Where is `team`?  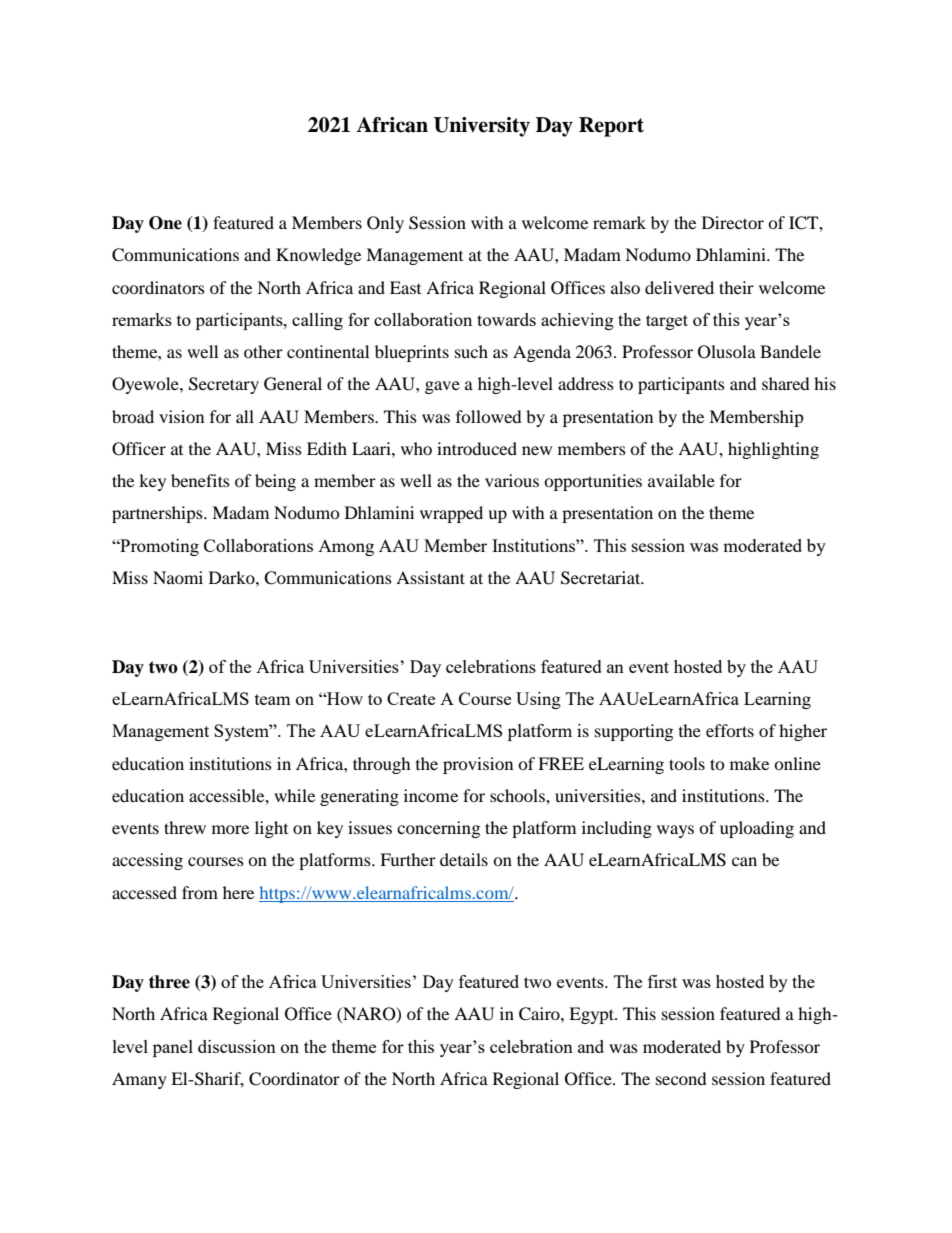
team is located at coordinates (273, 699).
